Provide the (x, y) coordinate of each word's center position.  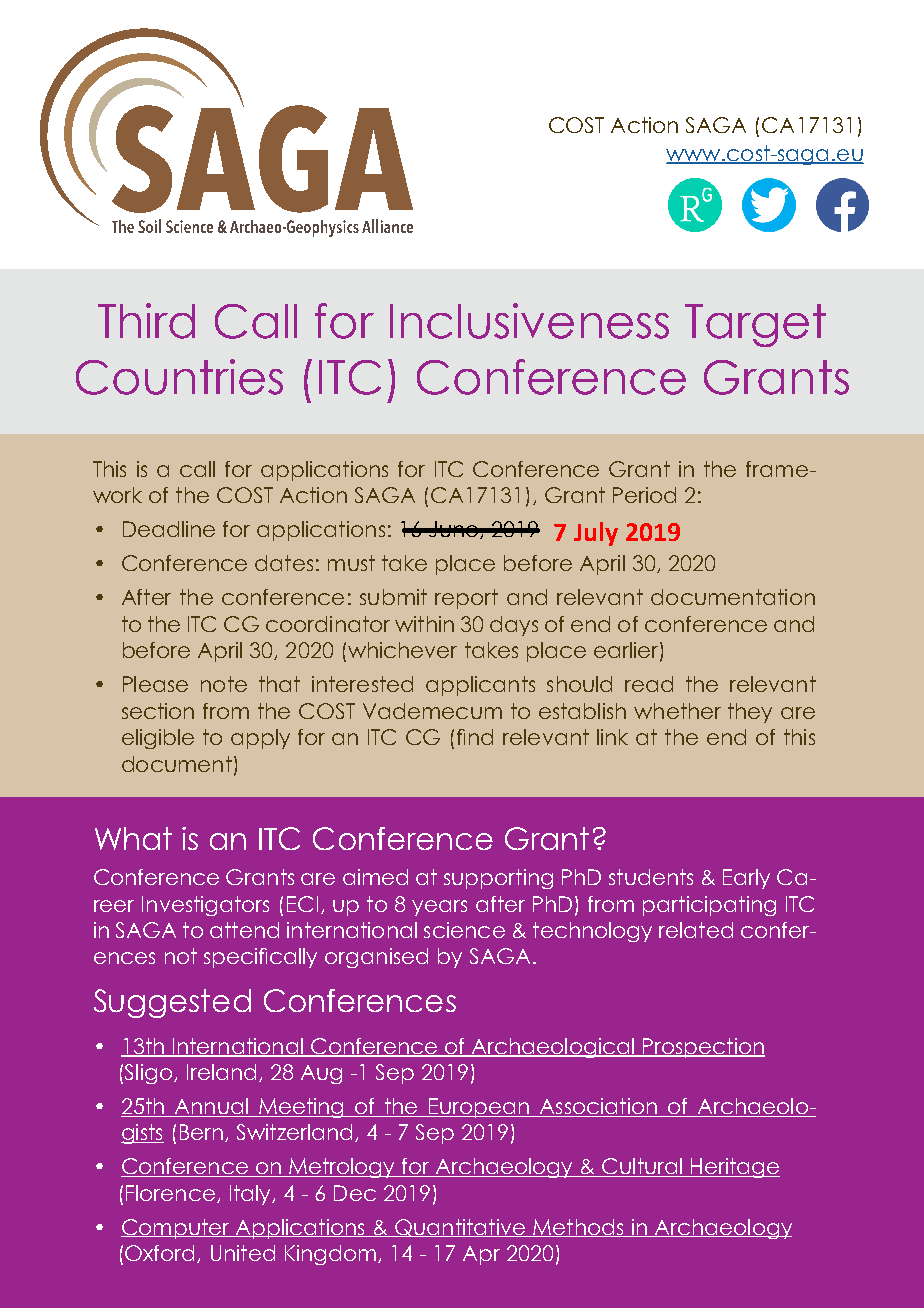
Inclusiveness (529, 321)
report (466, 599)
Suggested (172, 1003)
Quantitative (460, 1228)
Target (755, 325)
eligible (158, 739)
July (596, 534)
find (475, 737)
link (612, 737)
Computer (176, 1229)
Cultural (642, 1167)
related (696, 930)
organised (376, 958)
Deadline (169, 529)
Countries (179, 377)
